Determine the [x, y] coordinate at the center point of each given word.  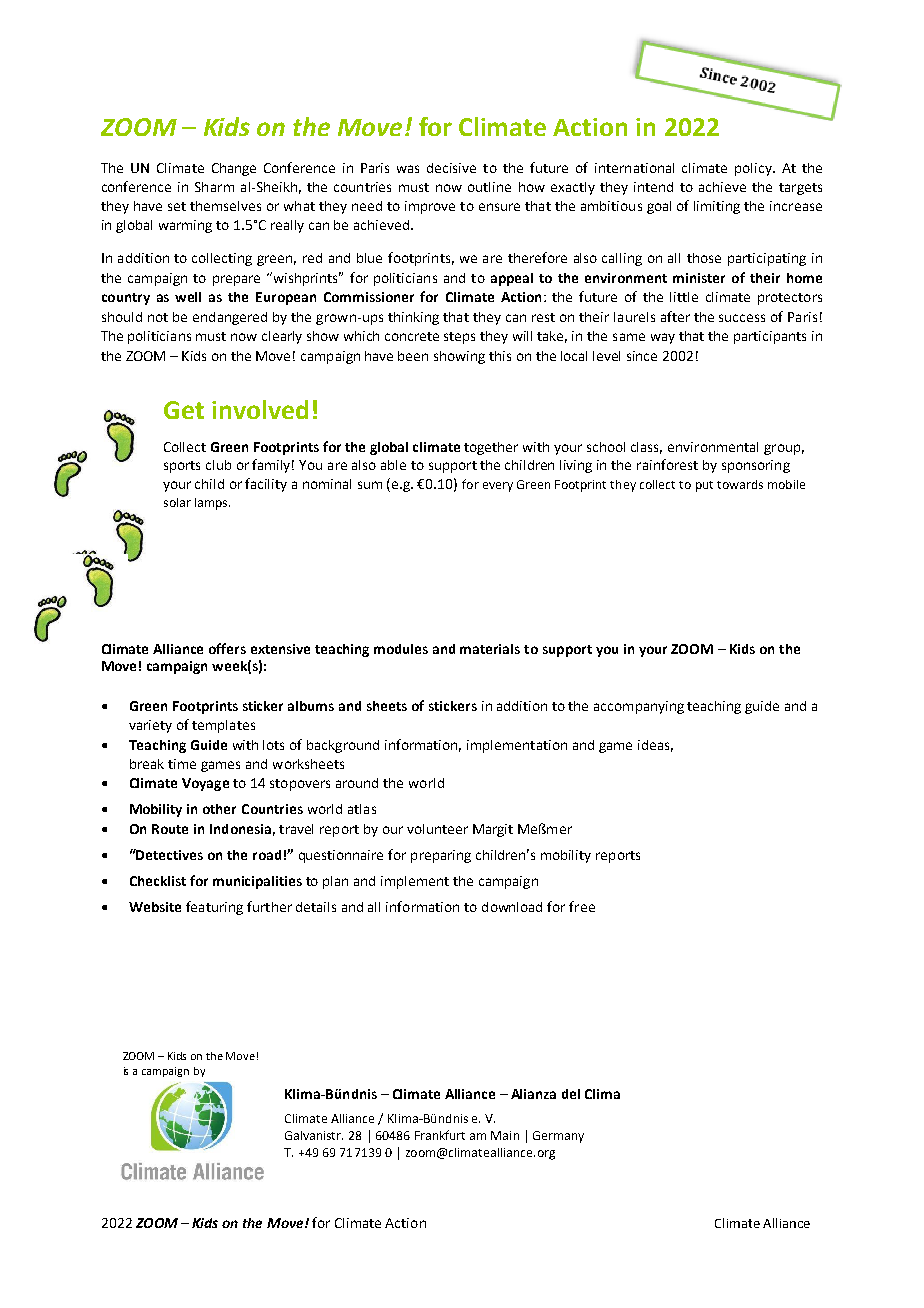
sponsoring [756, 466]
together [491, 448]
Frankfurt [440, 1135]
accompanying [639, 707]
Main [505, 1135]
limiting [717, 207]
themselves [225, 206]
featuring [214, 908]
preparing [441, 856]
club [218, 465]
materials [490, 649]
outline [489, 187]
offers [227, 648]
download [512, 907]
